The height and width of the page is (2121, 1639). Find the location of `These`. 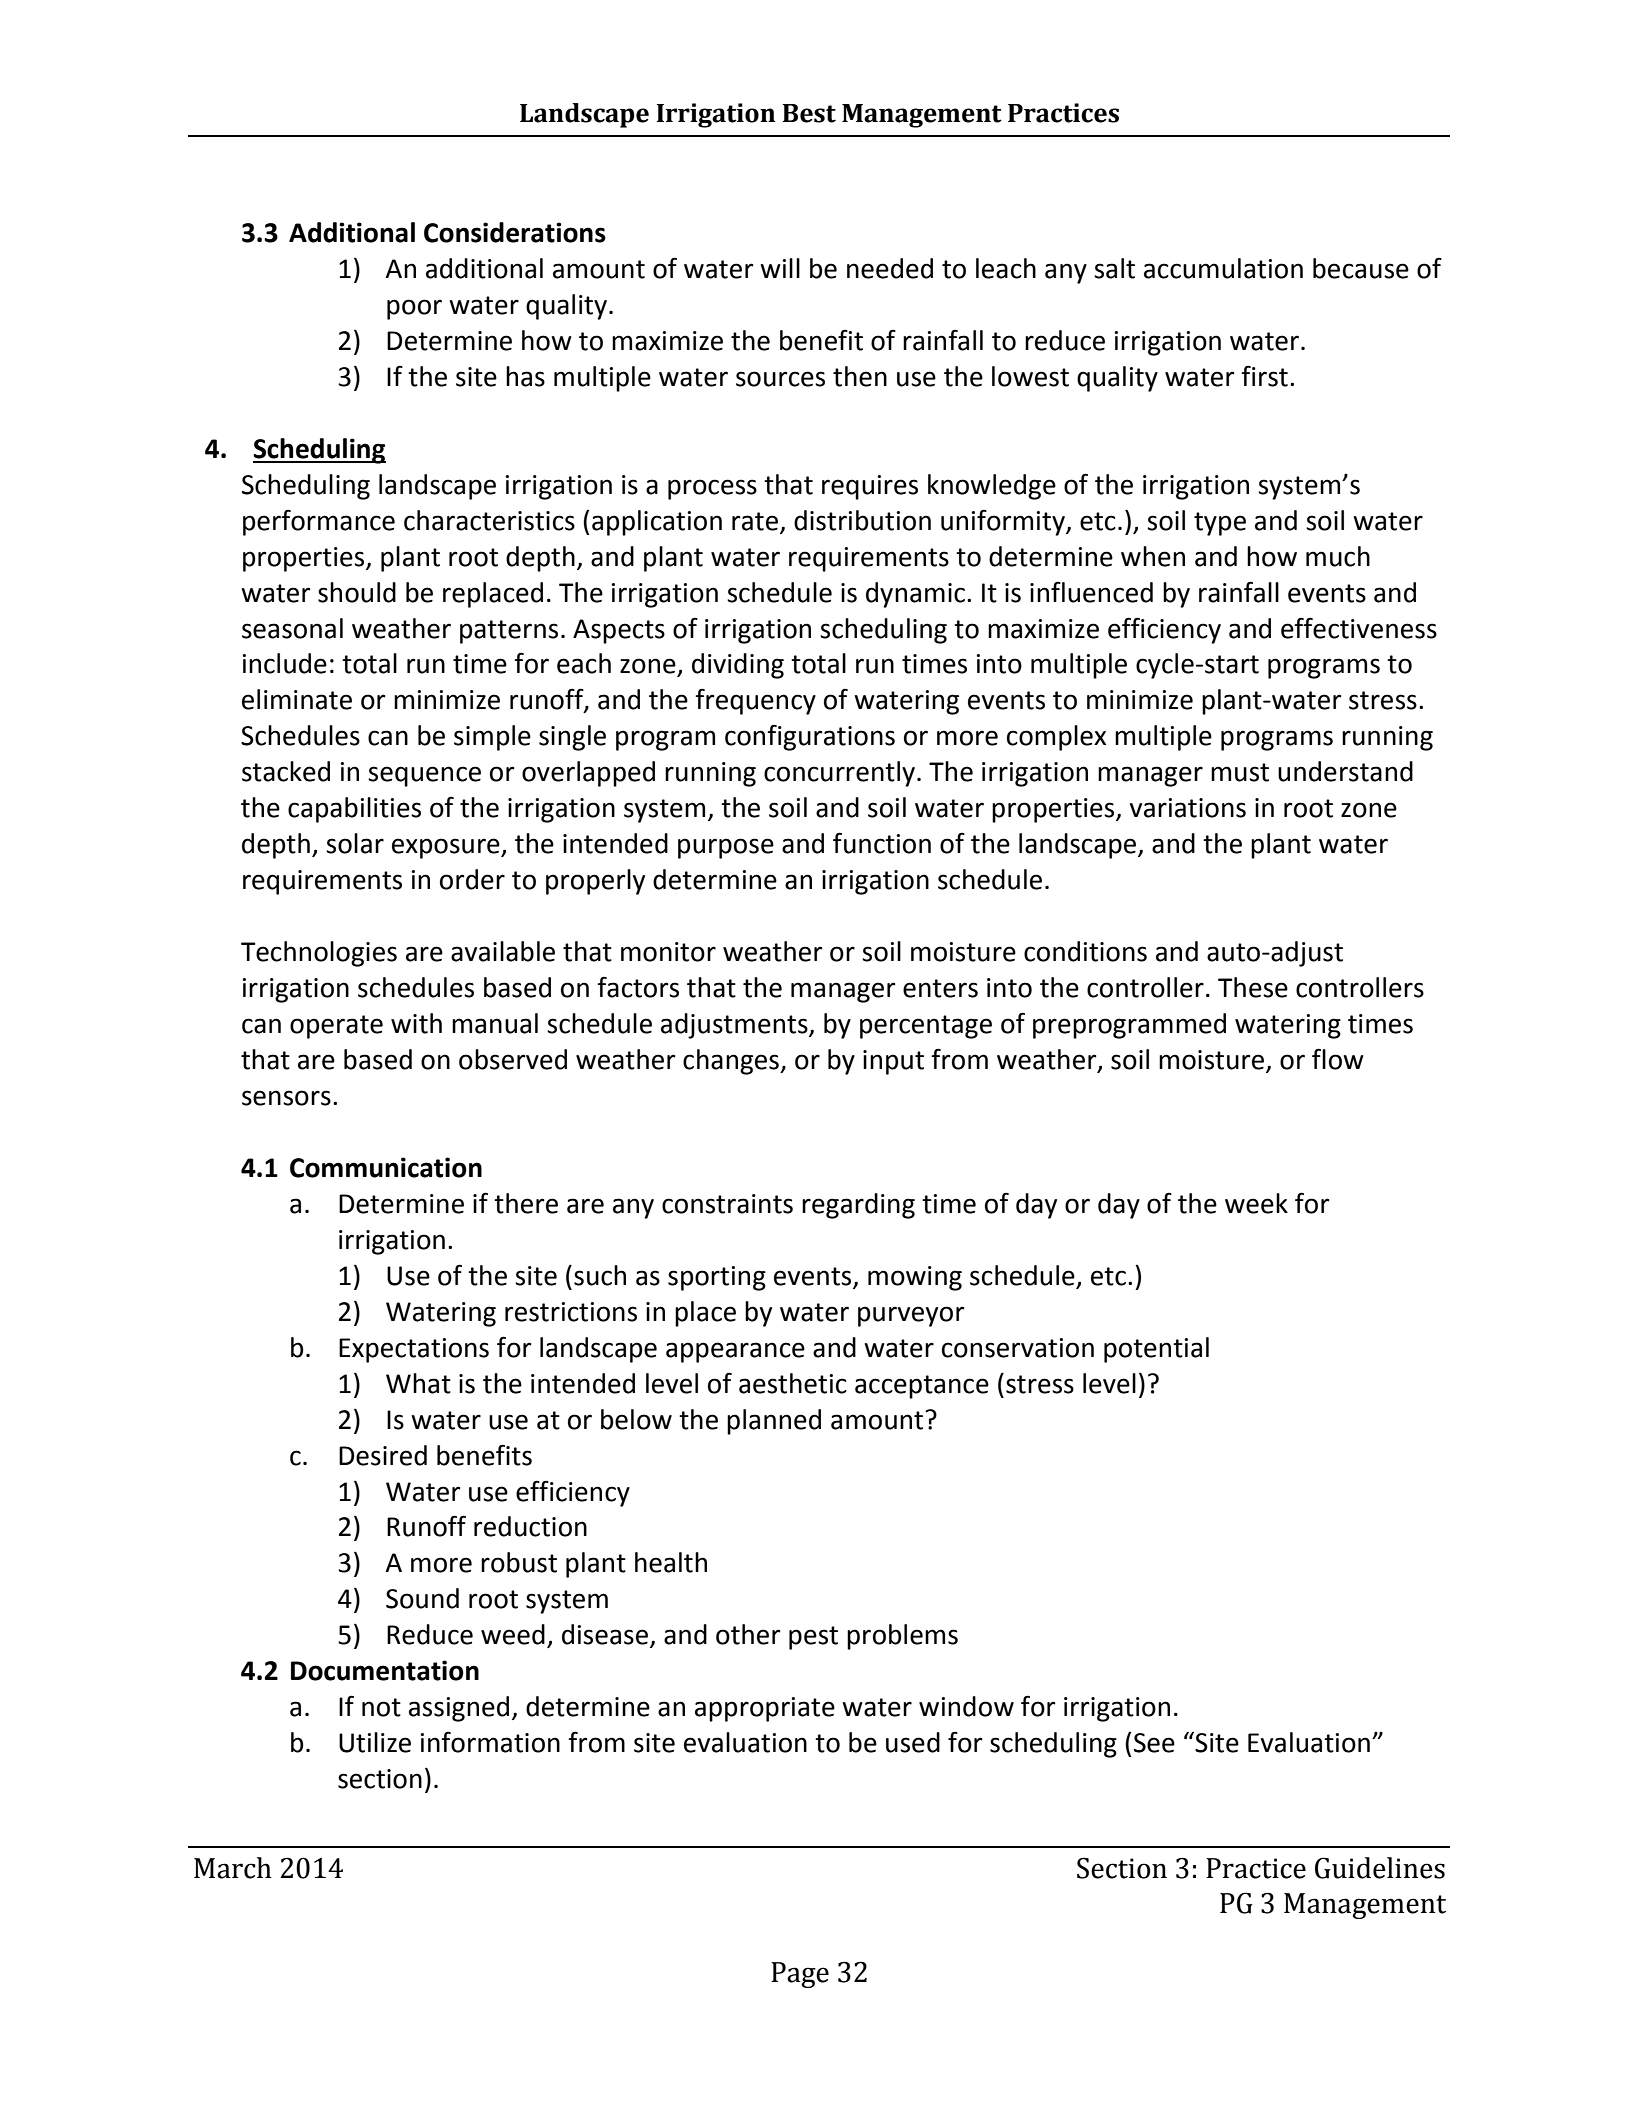

These is located at coordinates (1253, 987).
